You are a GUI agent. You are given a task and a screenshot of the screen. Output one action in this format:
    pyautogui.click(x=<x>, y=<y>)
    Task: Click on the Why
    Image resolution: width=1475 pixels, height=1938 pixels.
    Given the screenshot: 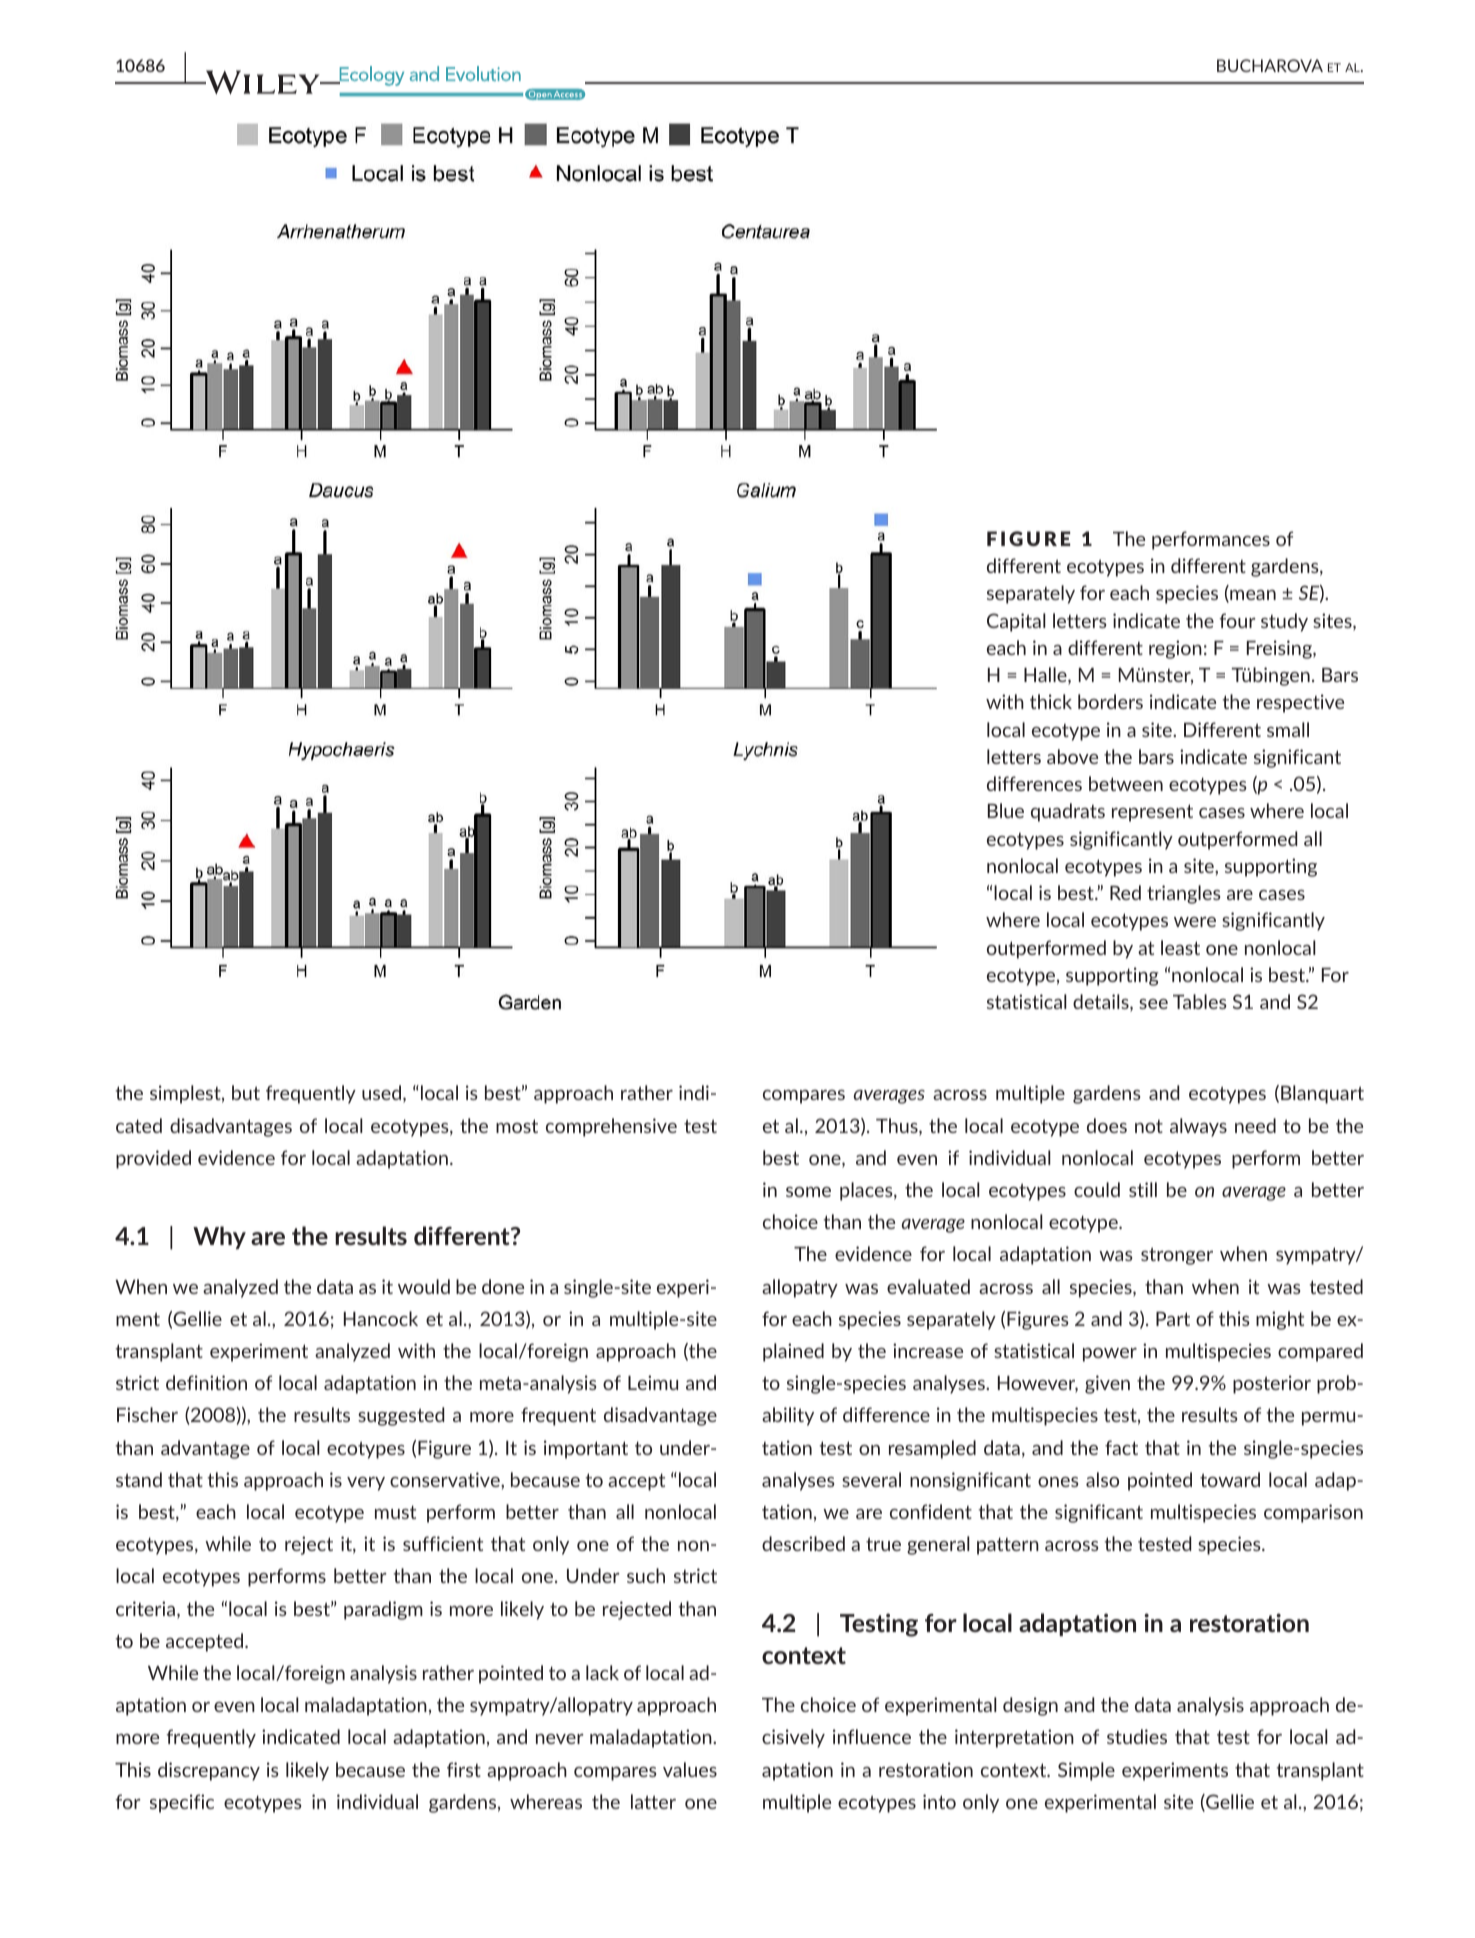 What is the action you would take?
    pyautogui.click(x=219, y=1237)
